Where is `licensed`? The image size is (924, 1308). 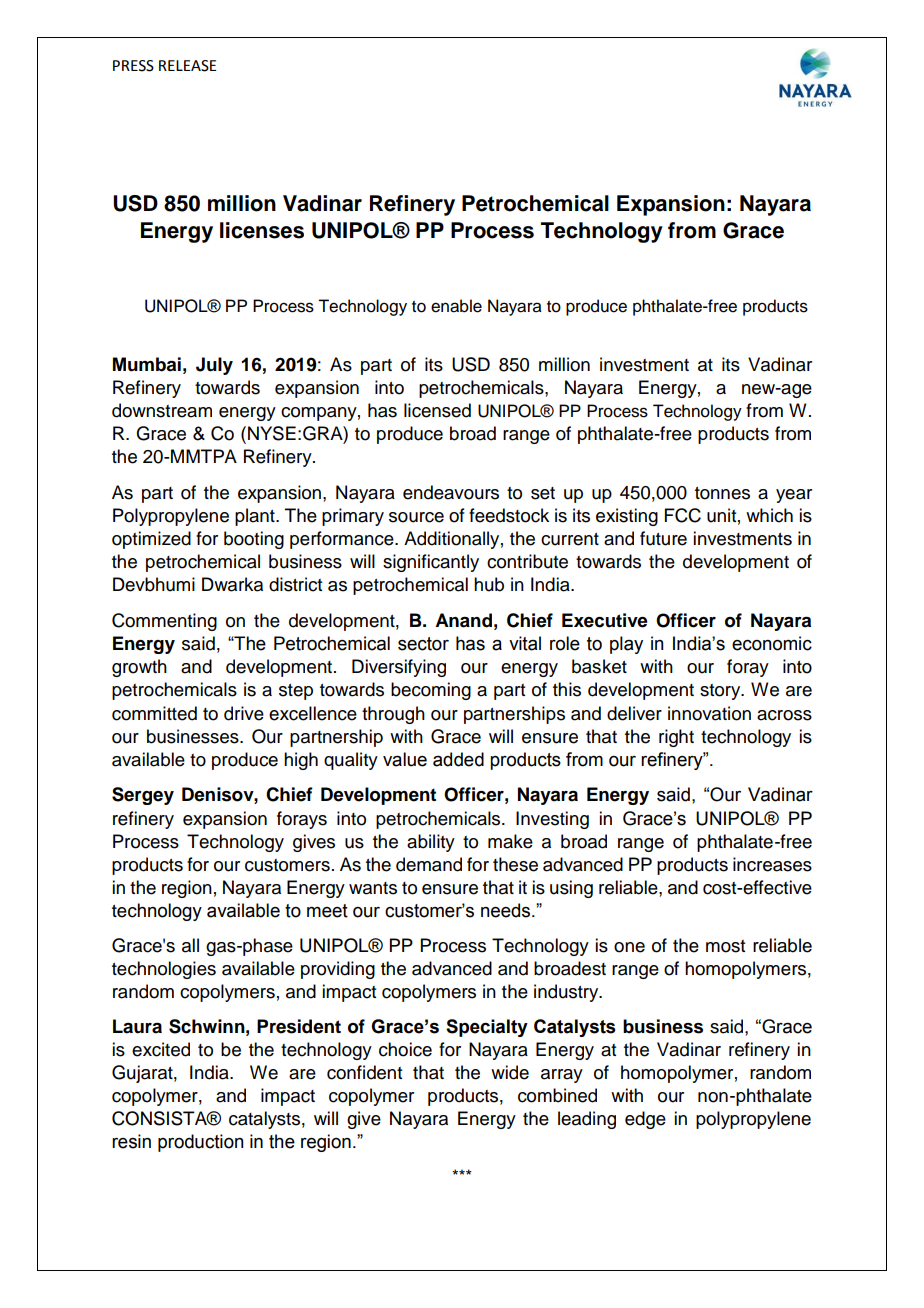
licensed is located at coordinates (437, 410).
